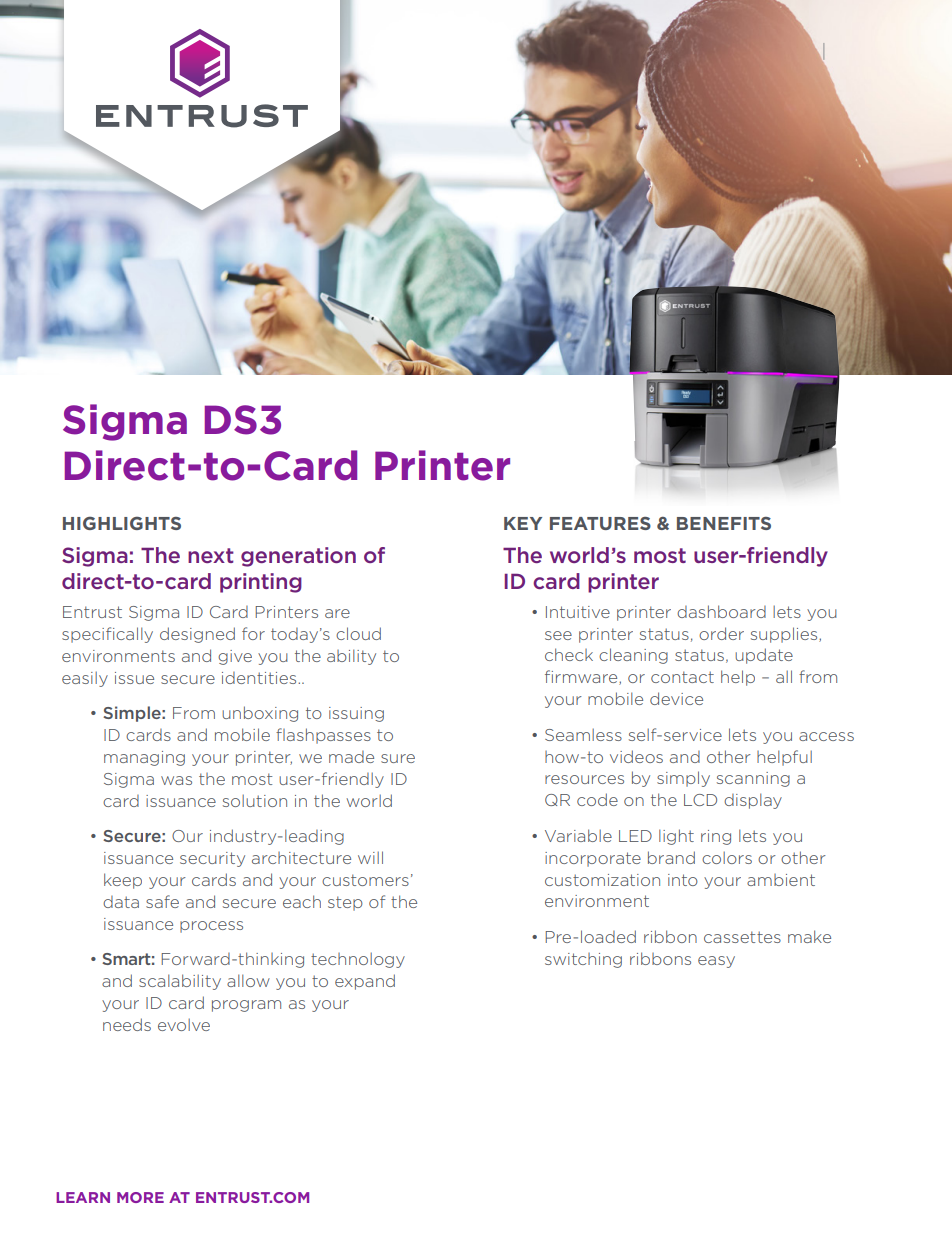 This document has height=1233, width=952. I want to click on colors, so click(727, 857).
